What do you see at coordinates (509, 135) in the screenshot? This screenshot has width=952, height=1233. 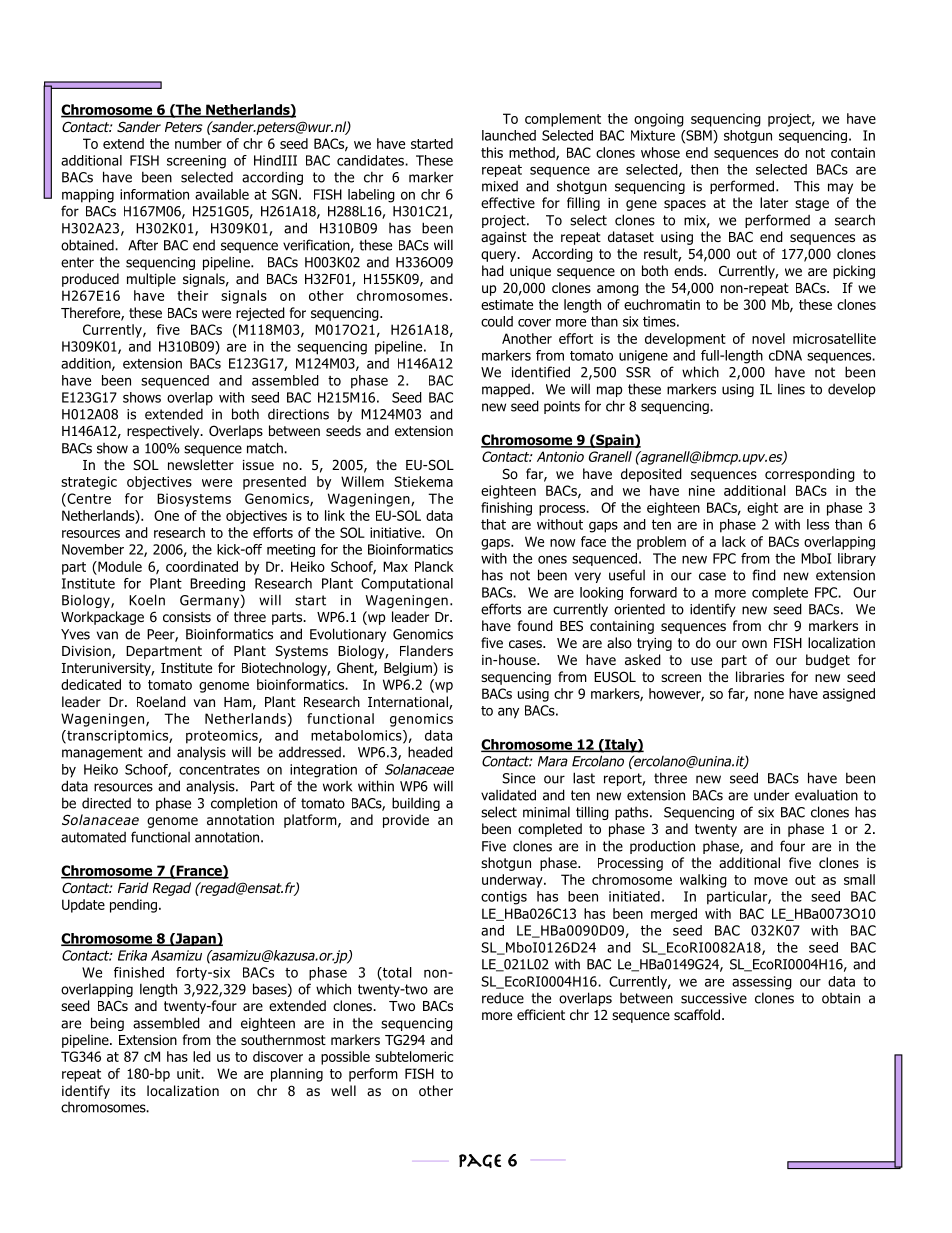 I see `launched` at bounding box center [509, 135].
